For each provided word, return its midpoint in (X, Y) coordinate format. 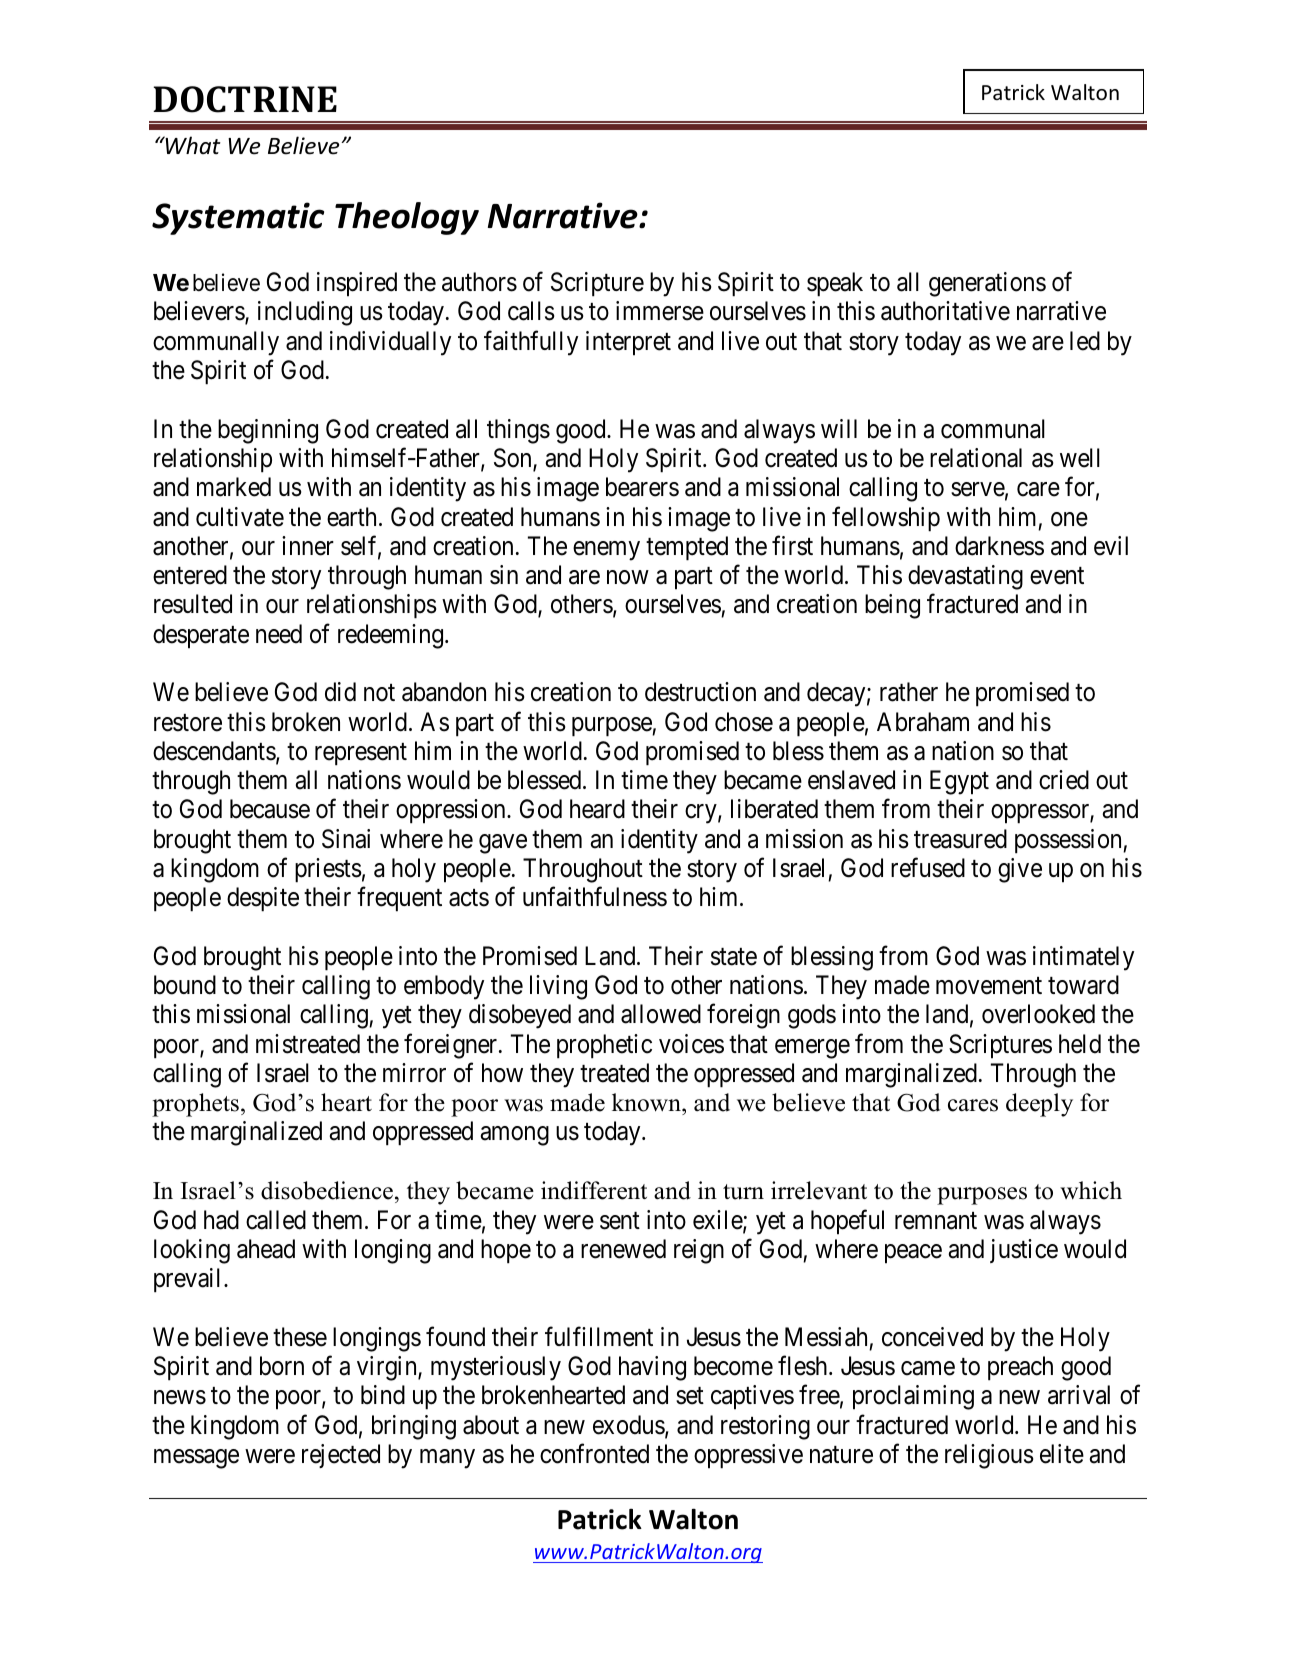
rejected (341, 1456)
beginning (268, 431)
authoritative (945, 311)
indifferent (594, 1190)
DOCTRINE (245, 99)
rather (909, 692)
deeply (1039, 1105)
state (734, 957)
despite (263, 899)
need (279, 634)
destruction (700, 692)
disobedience (327, 1190)
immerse (660, 311)
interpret (628, 343)
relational (976, 458)
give (1020, 870)
